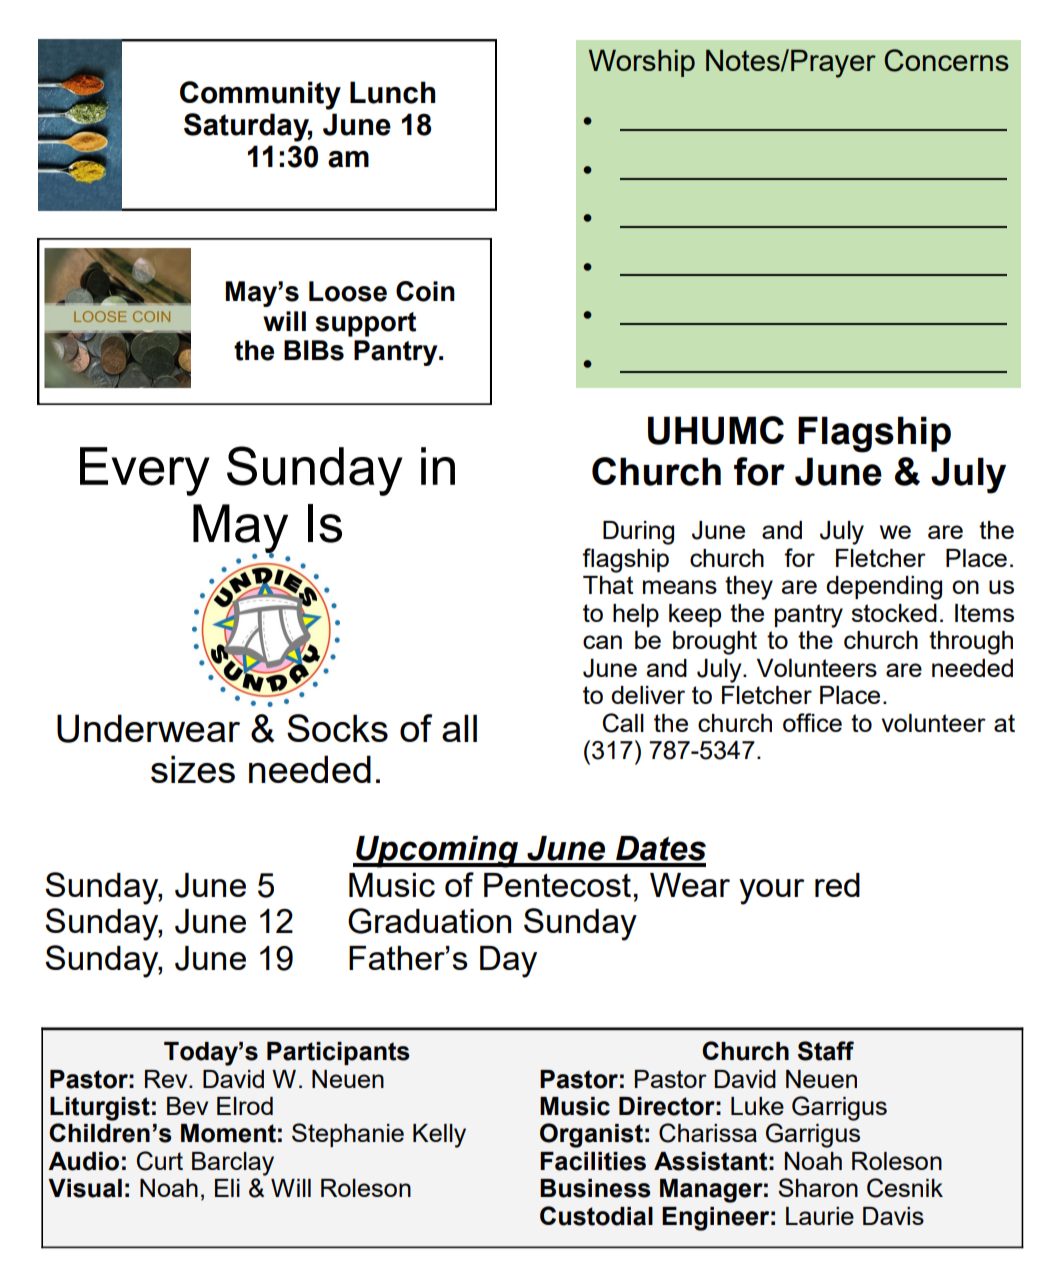  Describe the element at coordinates (602, 642) in the page. I see `can` at that location.
